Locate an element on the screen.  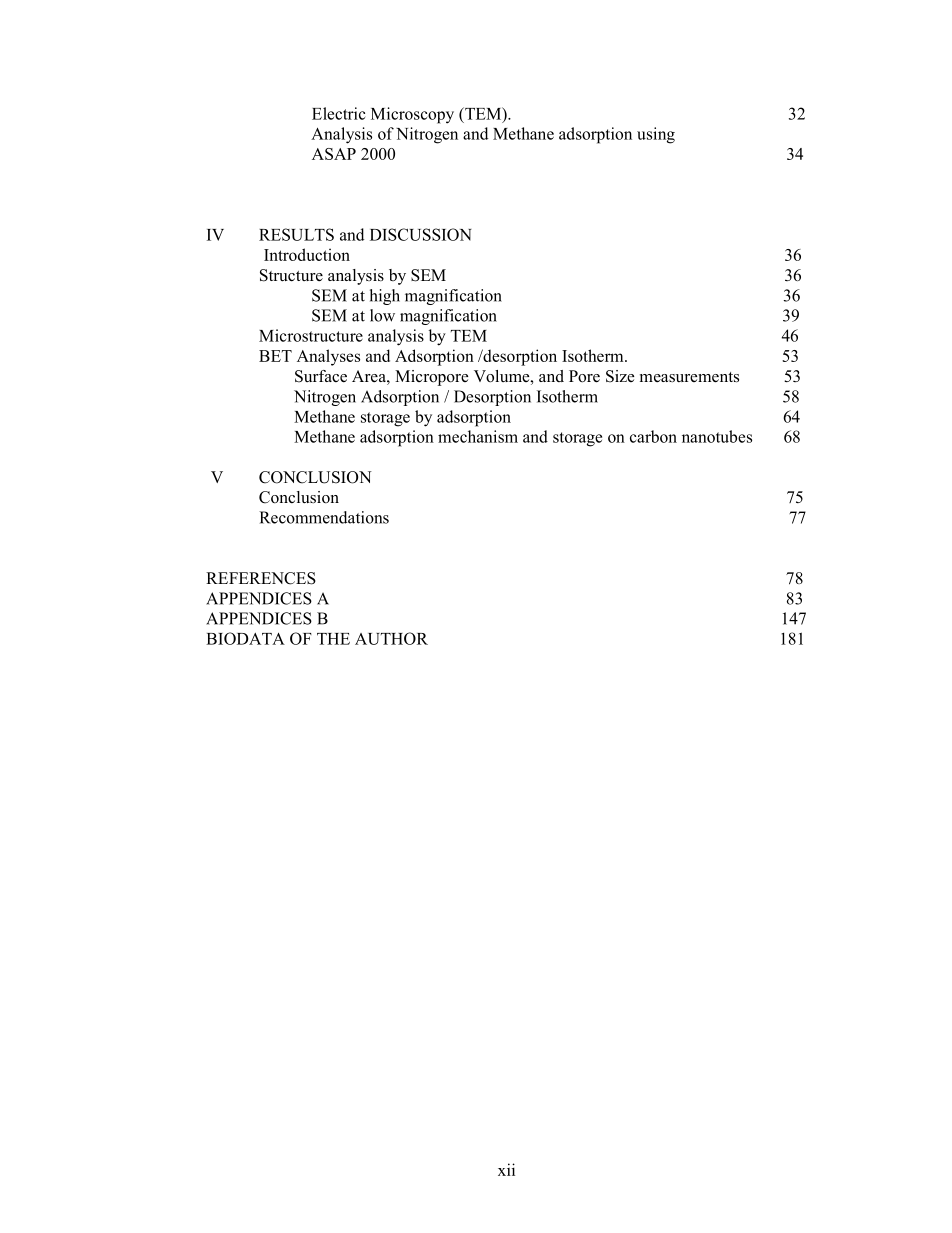
carbon is located at coordinates (653, 436).
